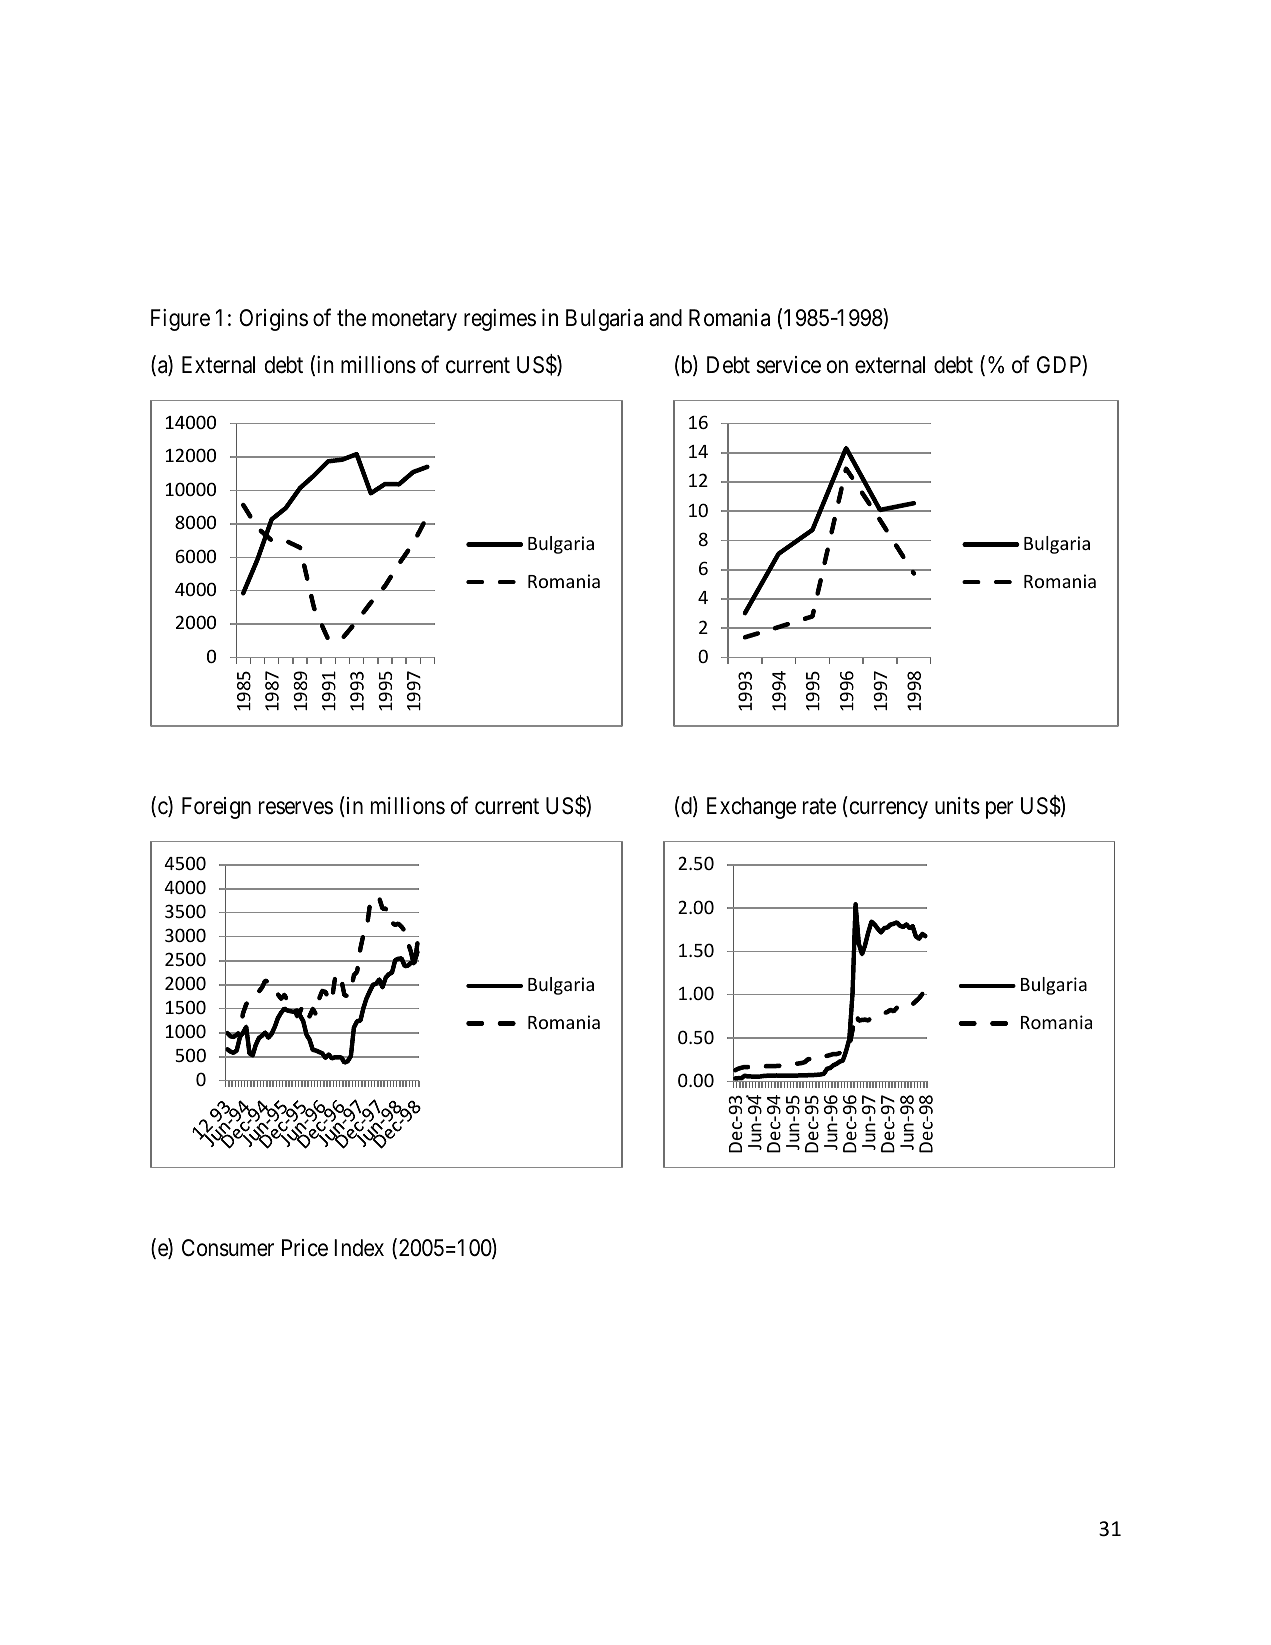 This image has width=1271, height=1645. Describe the element at coordinates (359, 1248) in the image. I see `Index` at that location.
